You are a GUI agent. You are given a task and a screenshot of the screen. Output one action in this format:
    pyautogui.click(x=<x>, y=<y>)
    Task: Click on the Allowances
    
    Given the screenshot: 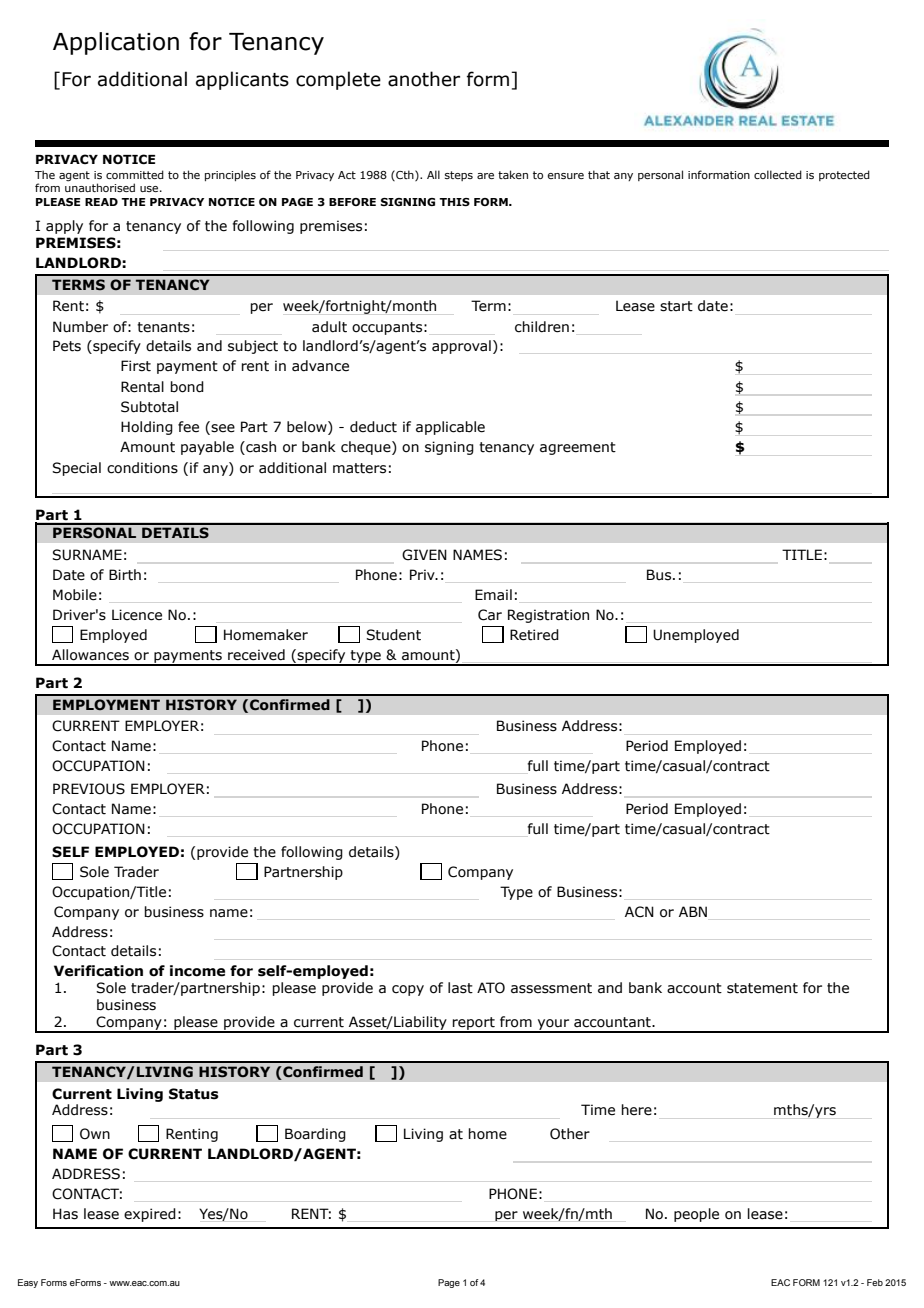 What is the action you would take?
    pyautogui.click(x=90, y=655)
